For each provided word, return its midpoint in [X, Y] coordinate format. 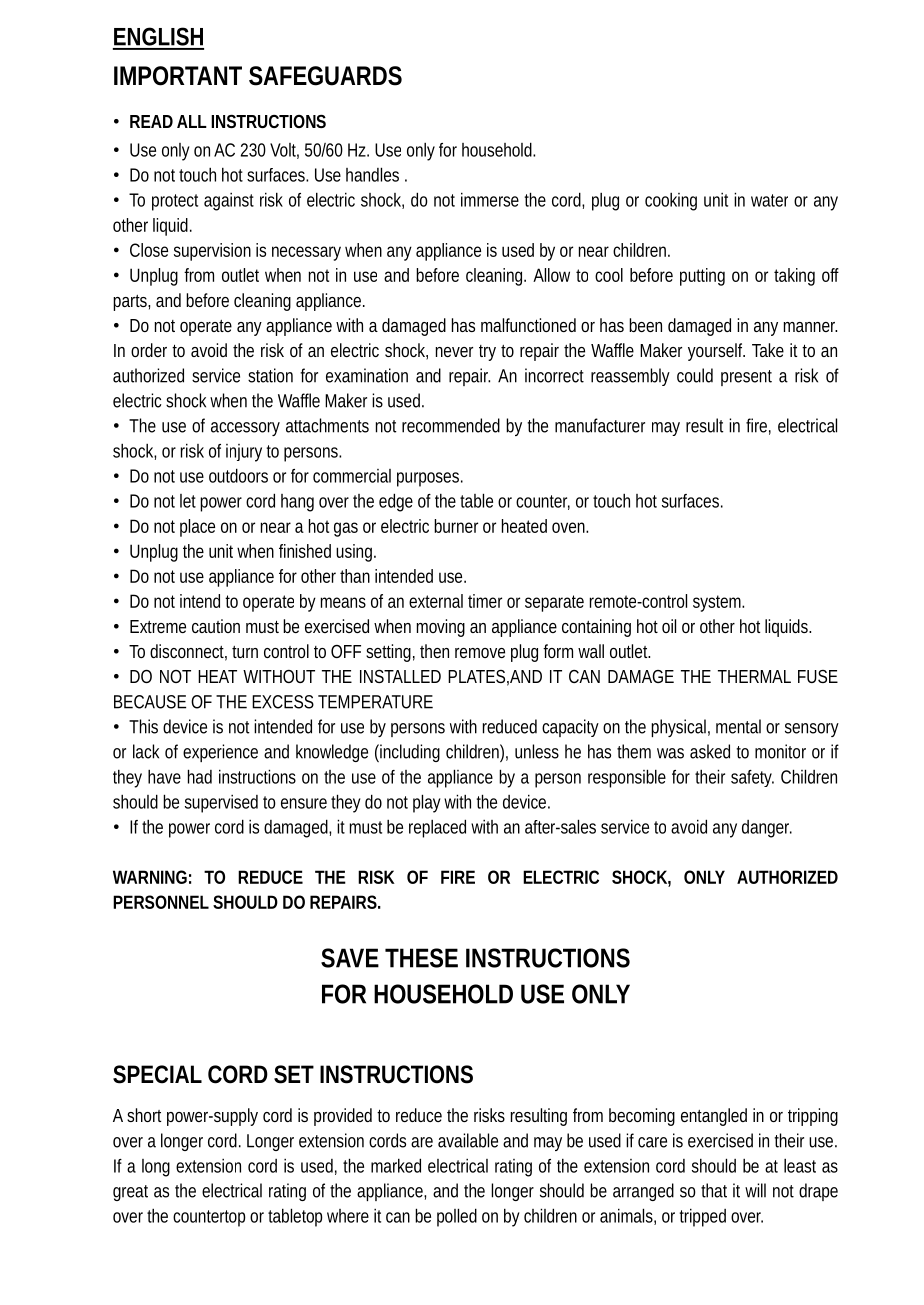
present [746, 378]
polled [457, 1217]
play [427, 803]
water [769, 200]
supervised [221, 804]
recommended [451, 425]
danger [767, 829]
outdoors [238, 475]
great [130, 1193]
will [755, 1190]
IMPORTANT [178, 76]
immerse [490, 199]
